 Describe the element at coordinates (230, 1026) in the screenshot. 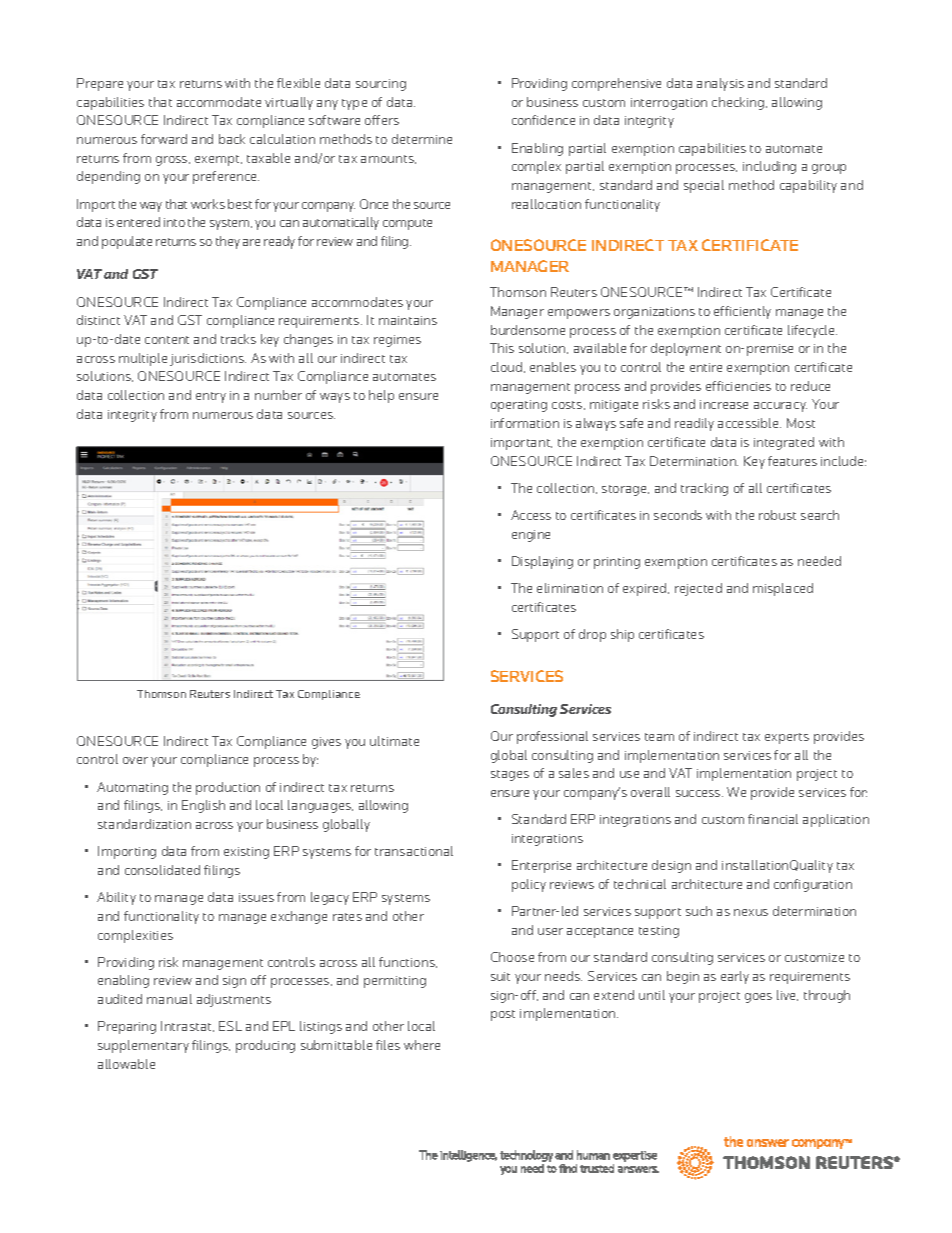

I see `ESL` at that location.
